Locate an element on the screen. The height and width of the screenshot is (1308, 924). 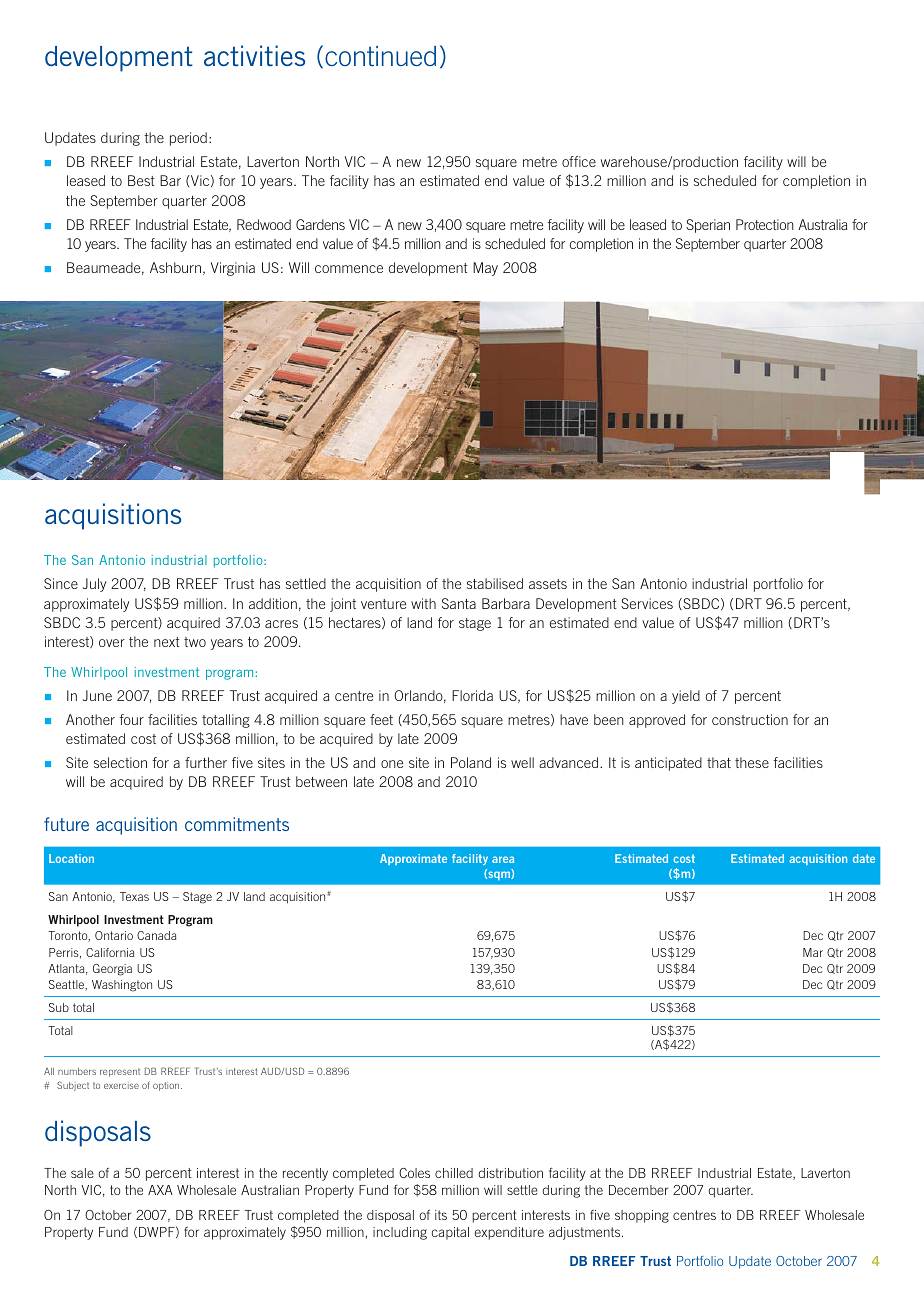
Protection is located at coordinates (765, 224).
